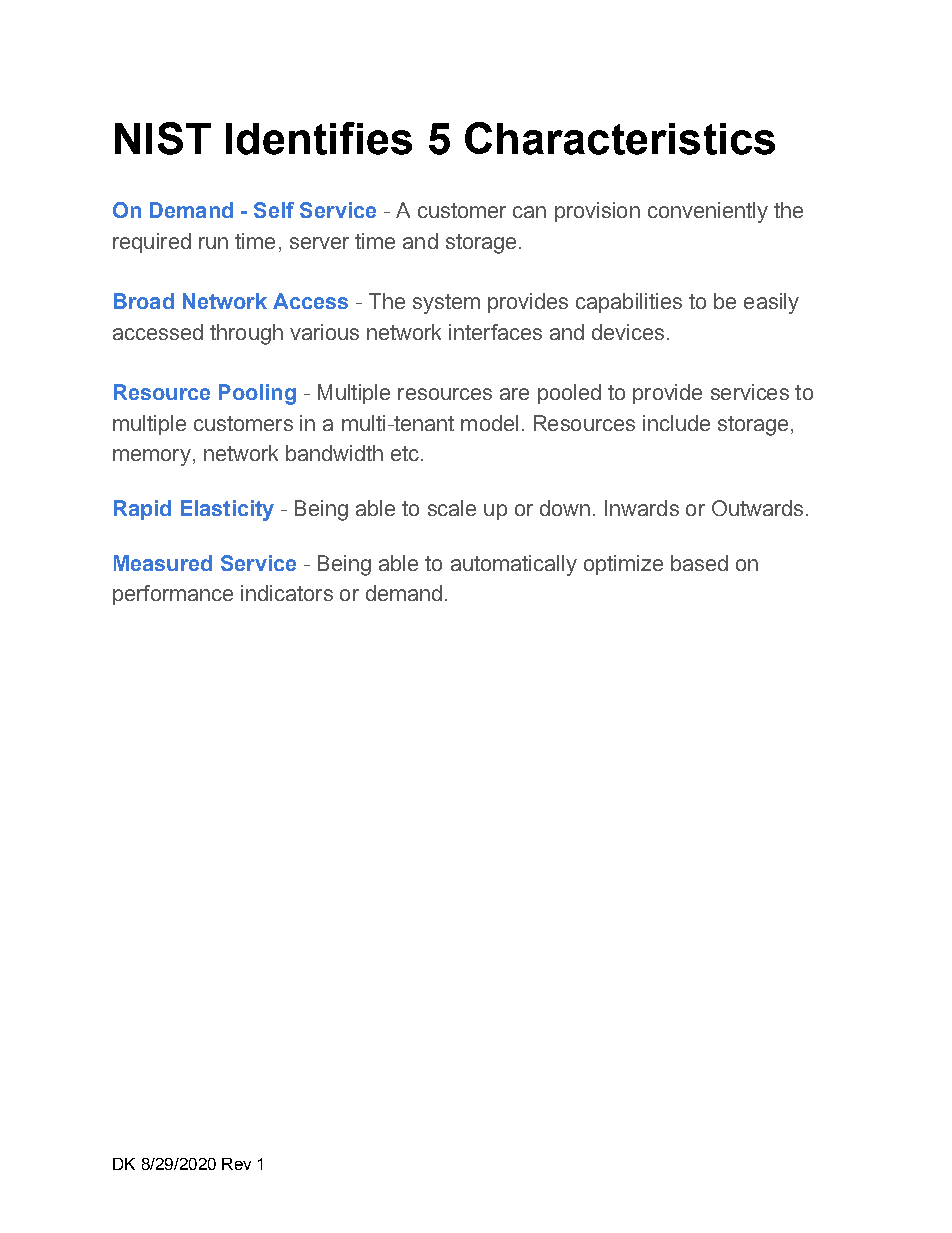  Describe the element at coordinates (623, 565) in the document. I see `optimize` at that location.
